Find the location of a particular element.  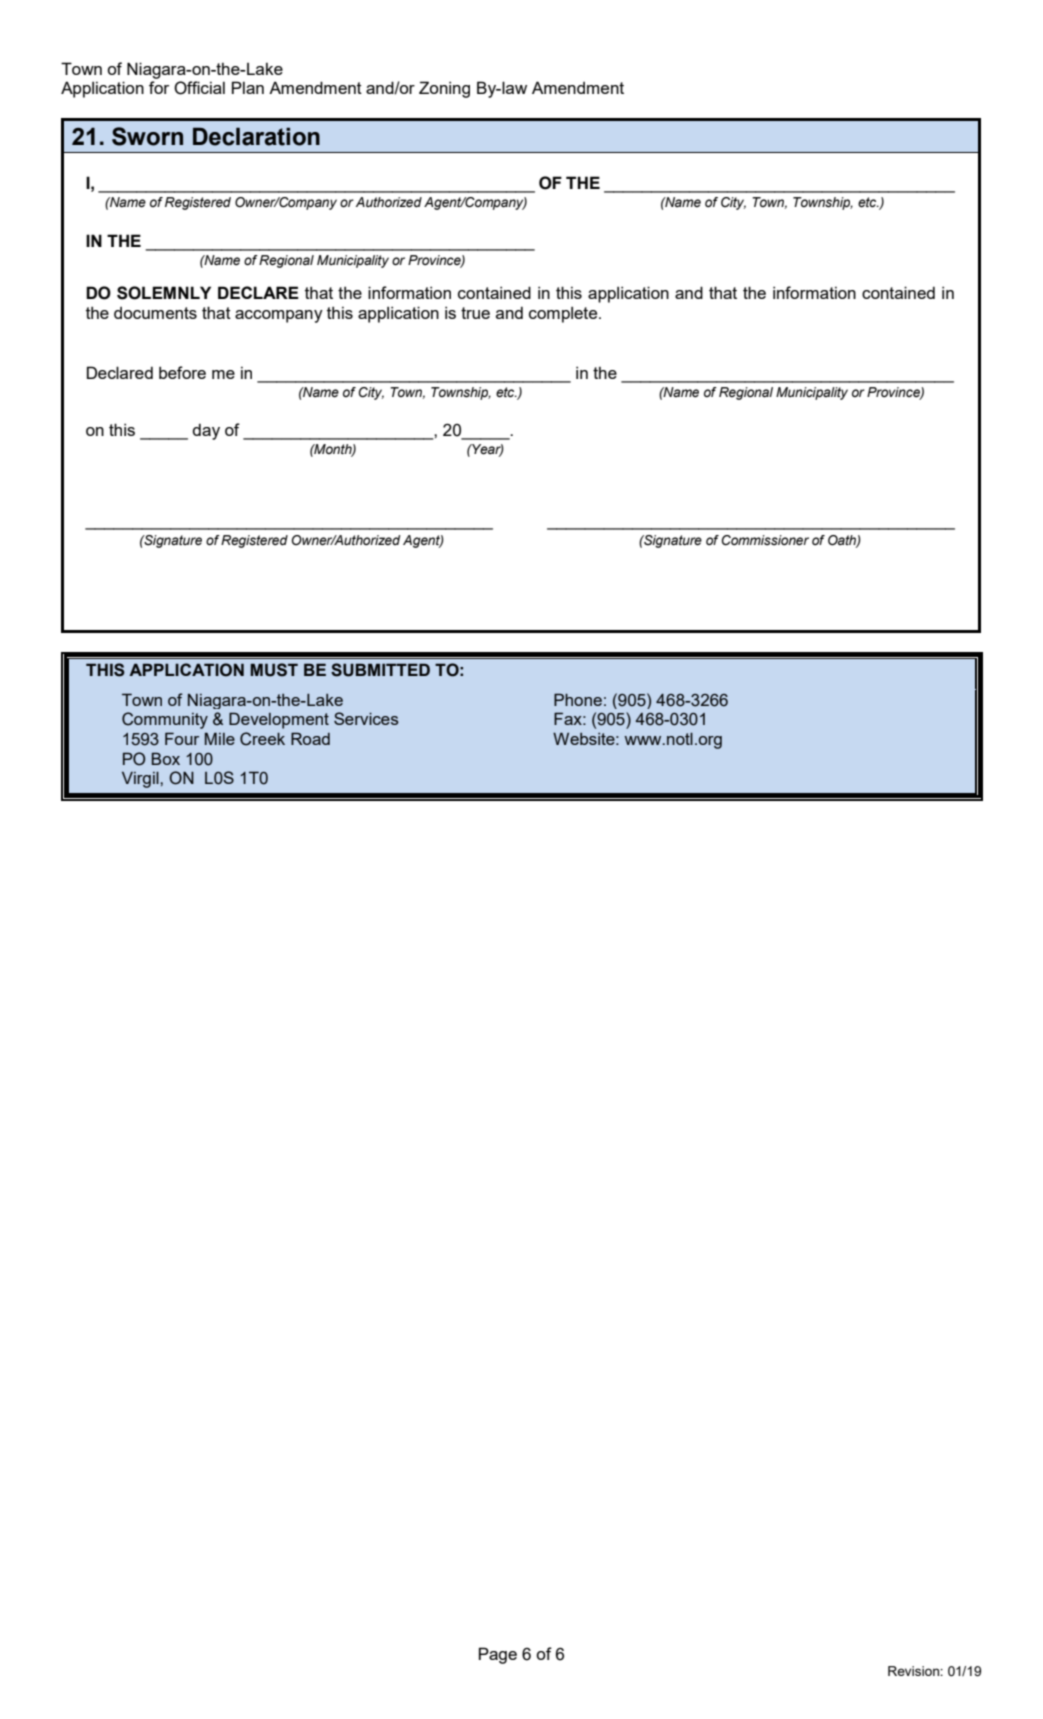

MUST is located at coordinates (274, 670).
